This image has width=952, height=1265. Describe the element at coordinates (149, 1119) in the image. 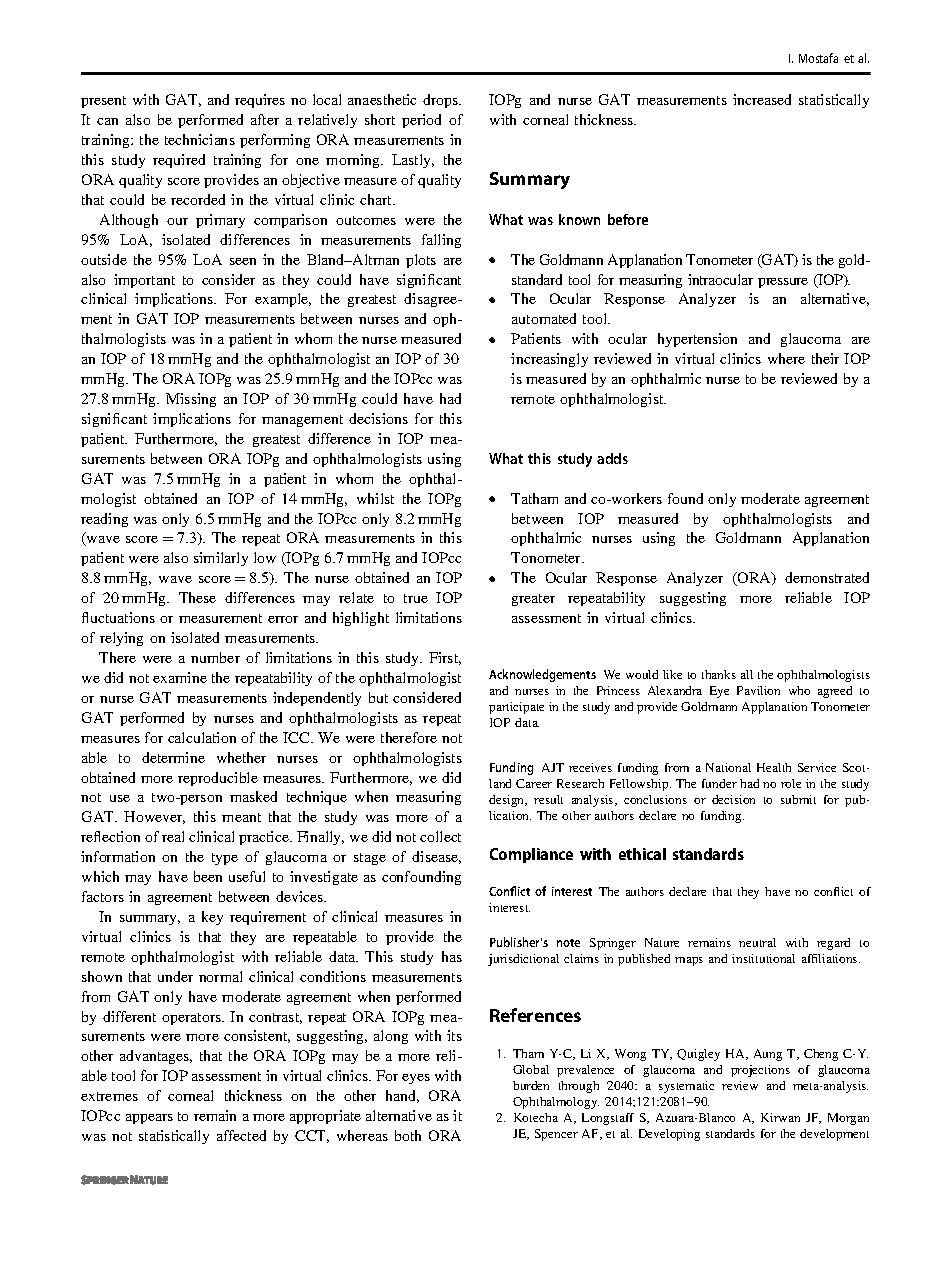

I see `appears` at that location.
